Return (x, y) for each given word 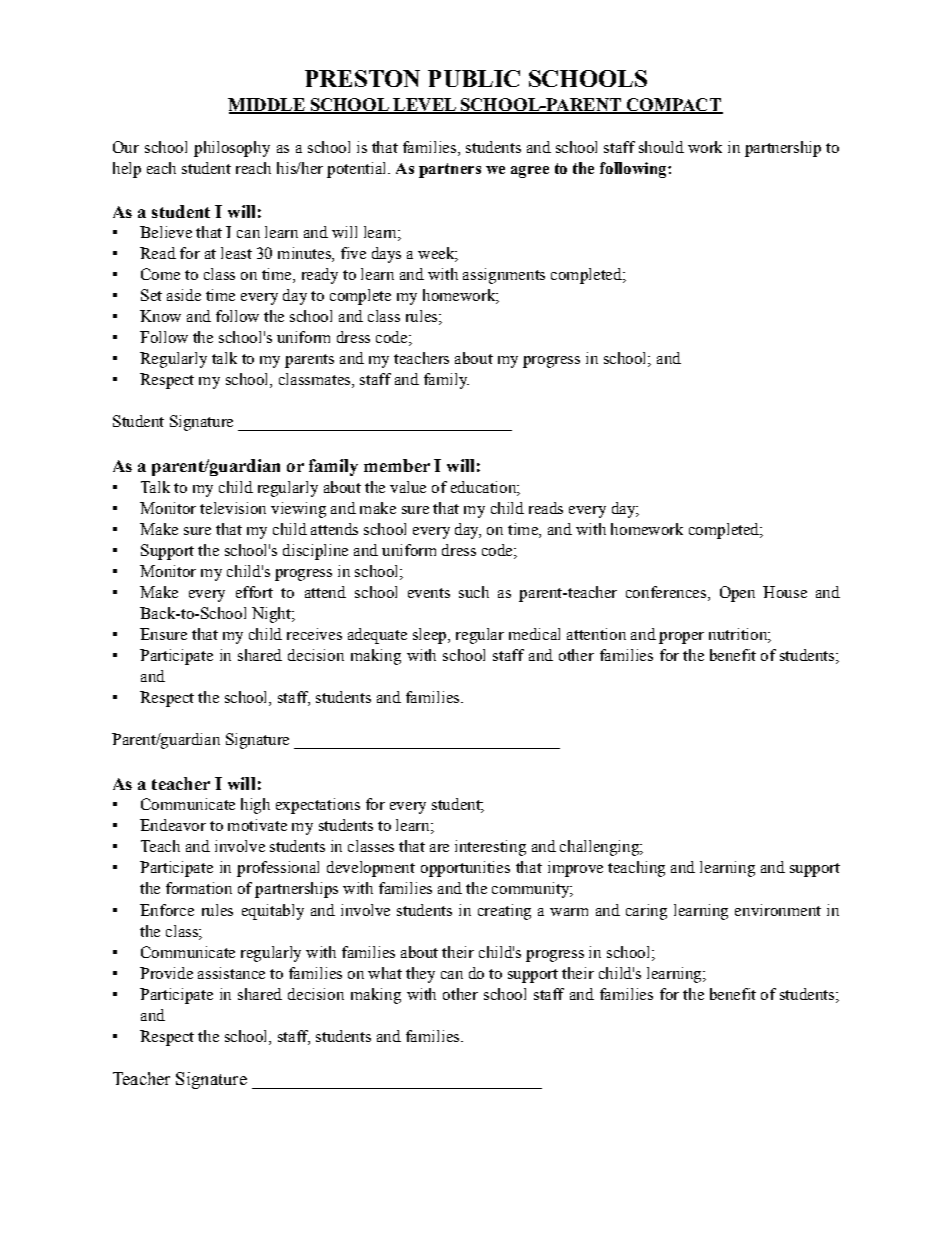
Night (272, 615)
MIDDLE (267, 106)
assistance (231, 973)
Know (160, 316)
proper (681, 638)
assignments (504, 276)
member (397, 465)
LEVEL (424, 106)
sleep (431, 636)
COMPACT (673, 106)
